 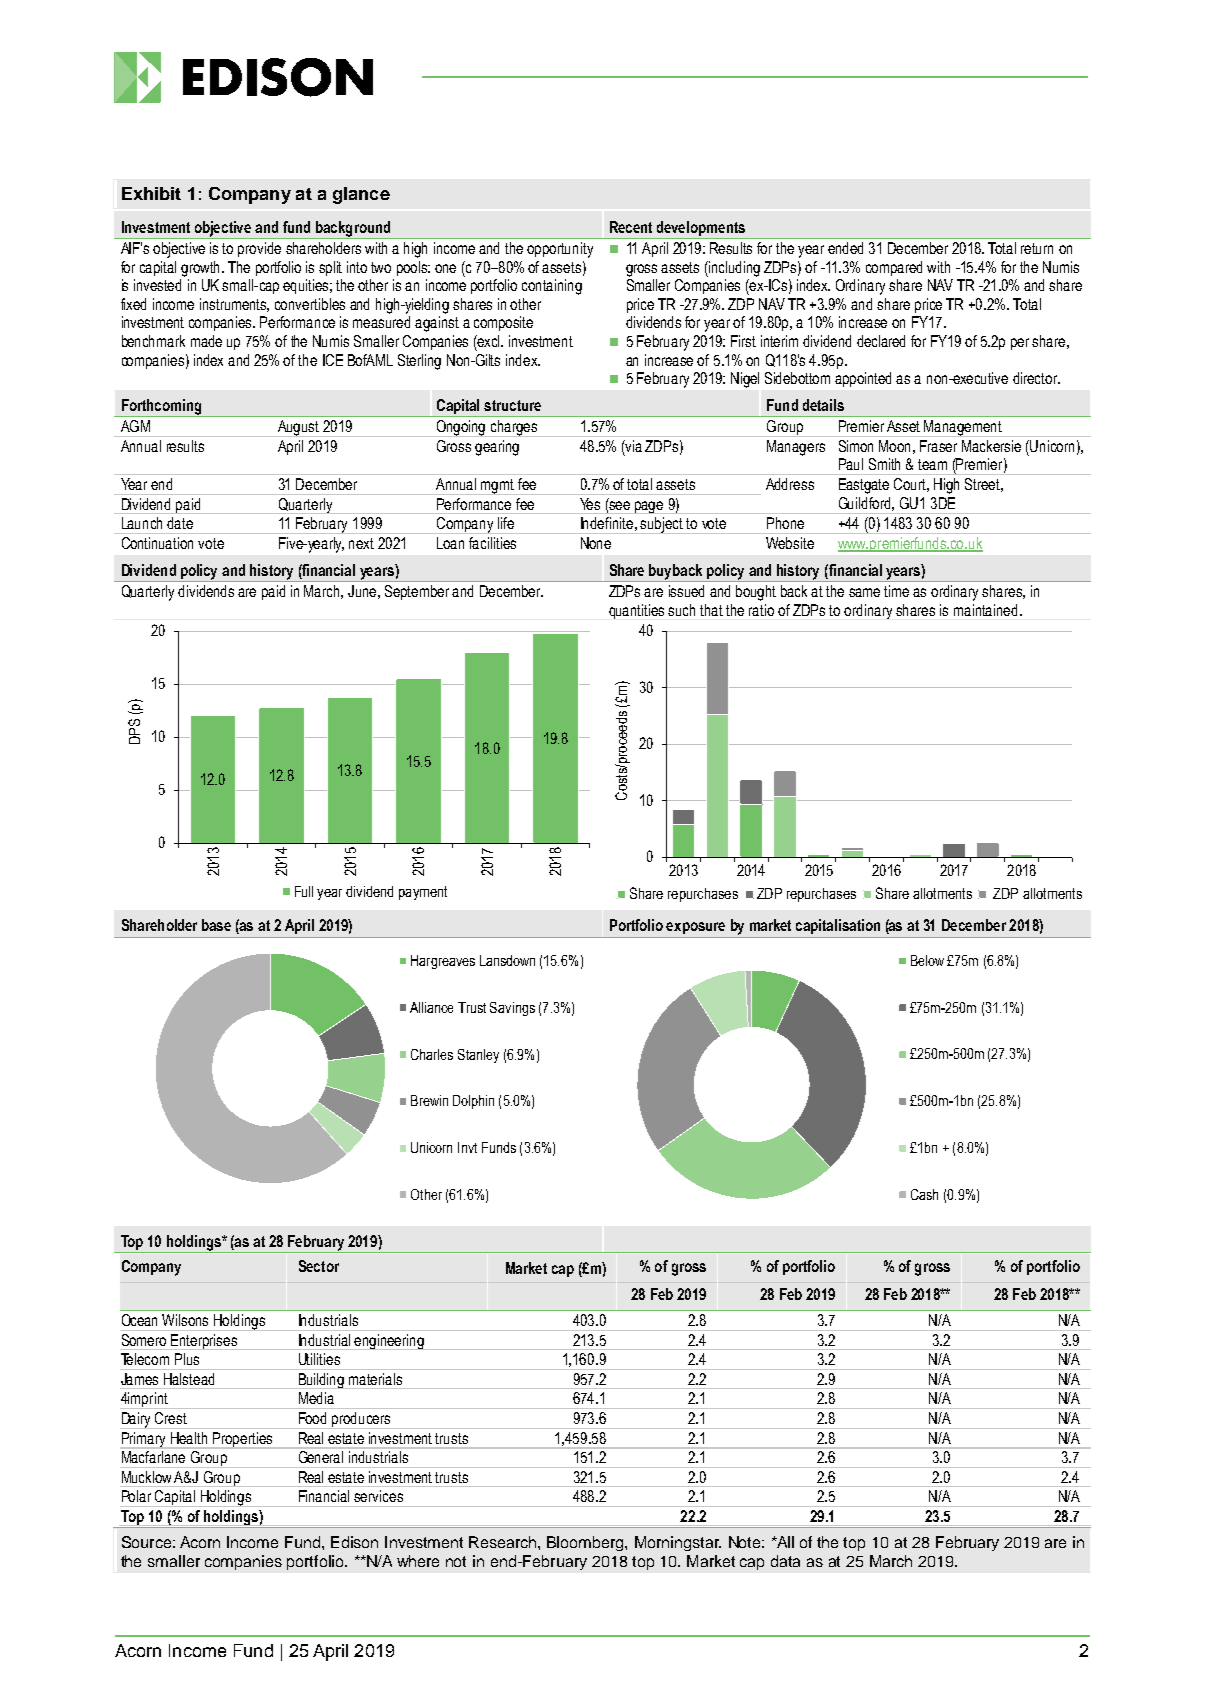 I want to click on Full, so click(x=304, y=891).
